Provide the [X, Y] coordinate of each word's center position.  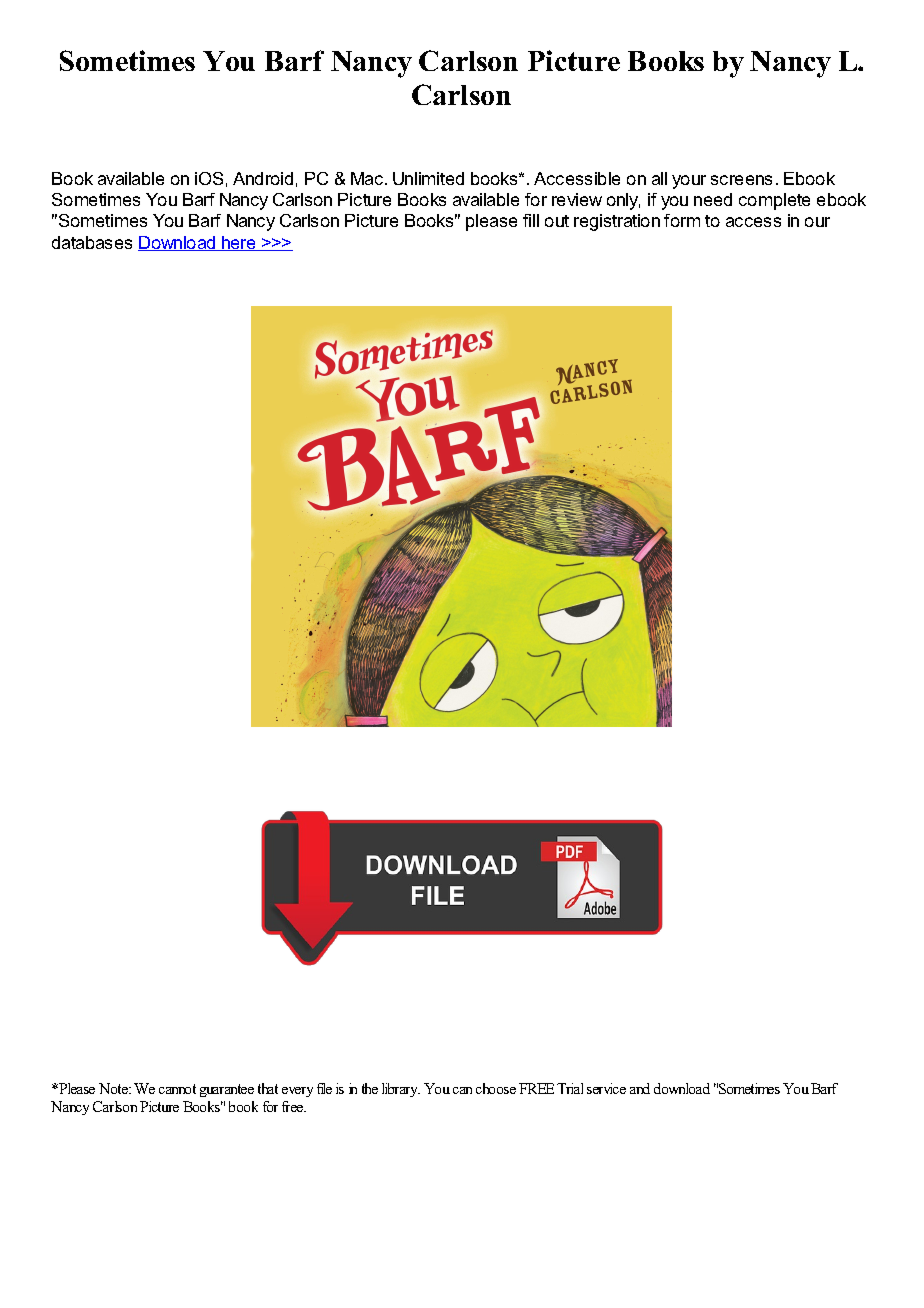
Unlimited [428, 178]
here [239, 243]
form [682, 220]
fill [531, 220]
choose [496, 1088]
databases [92, 242]
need [713, 199]
